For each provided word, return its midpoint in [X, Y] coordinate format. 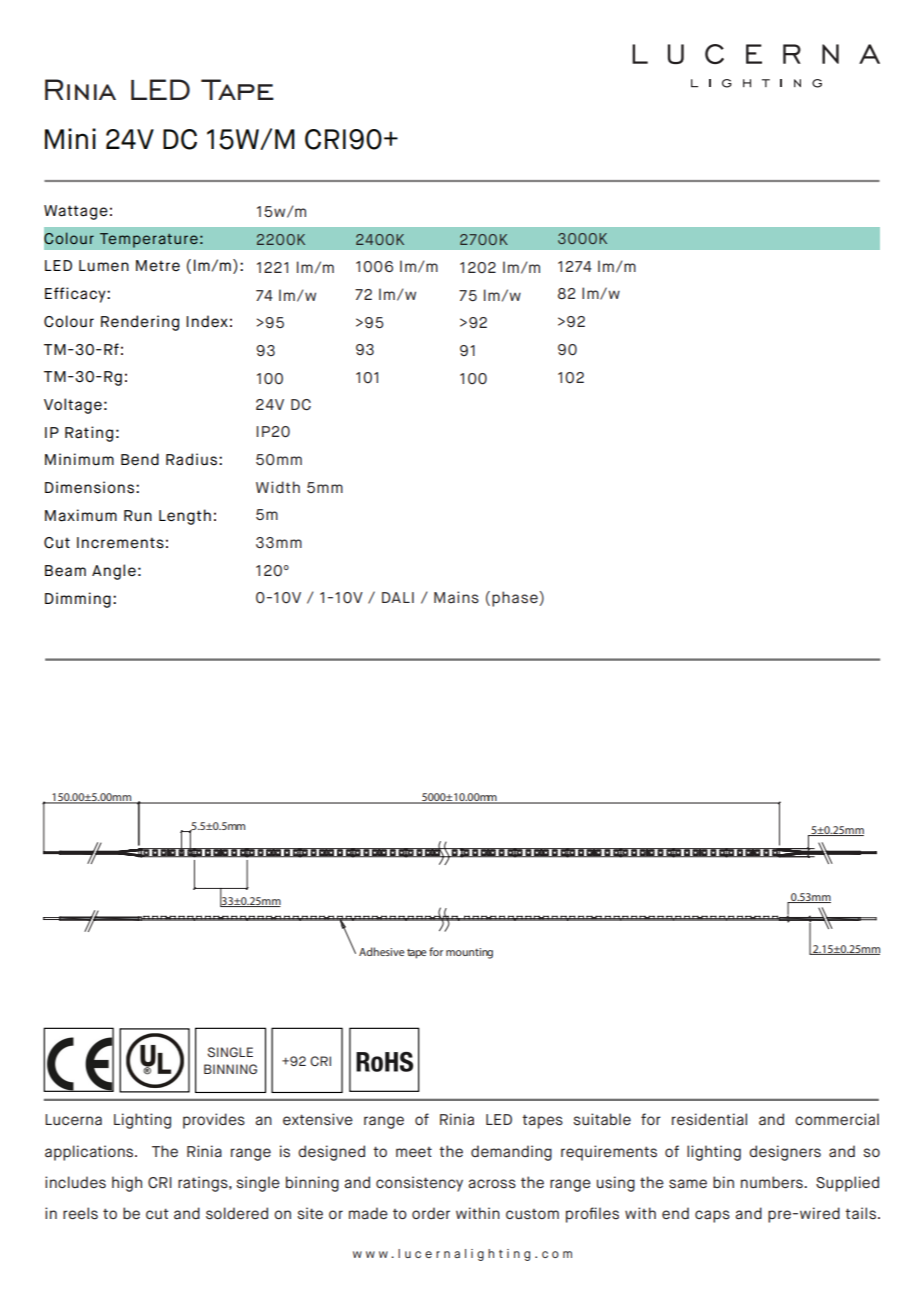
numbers [773, 1182]
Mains [456, 597]
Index [207, 321]
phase [516, 599]
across [492, 1184]
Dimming [78, 600]
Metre [158, 266]
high [127, 1184]
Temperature [148, 240]
